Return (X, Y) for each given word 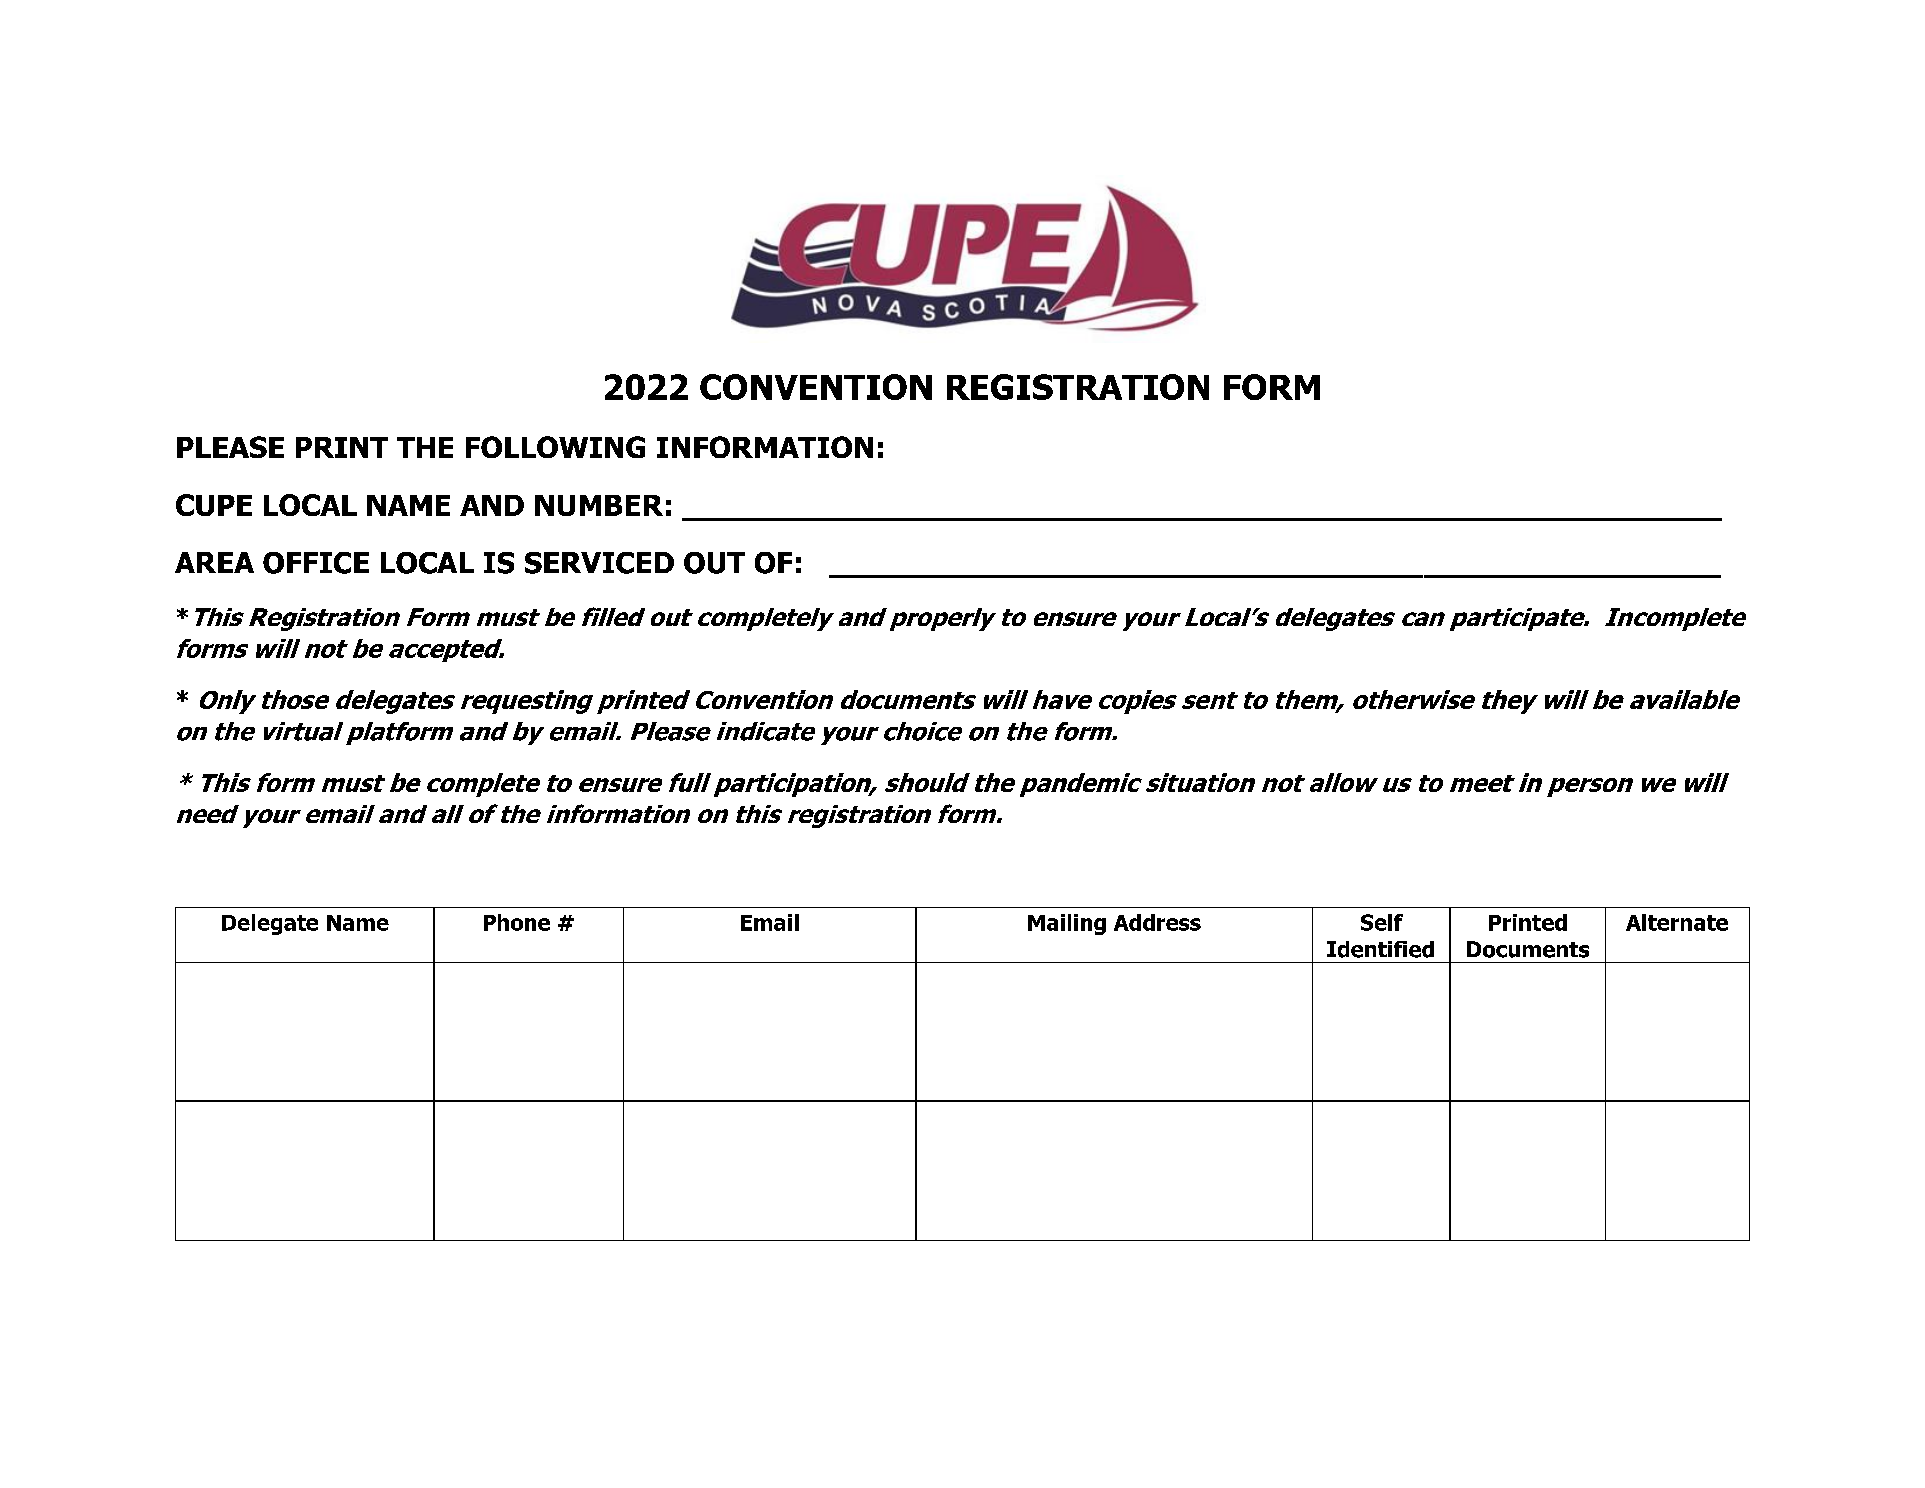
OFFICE (316, 563)
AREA (214, 562)
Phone (517, 922)
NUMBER (599, 505)
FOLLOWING (555, 447)
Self (1382, 922)
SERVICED (599, 563)
